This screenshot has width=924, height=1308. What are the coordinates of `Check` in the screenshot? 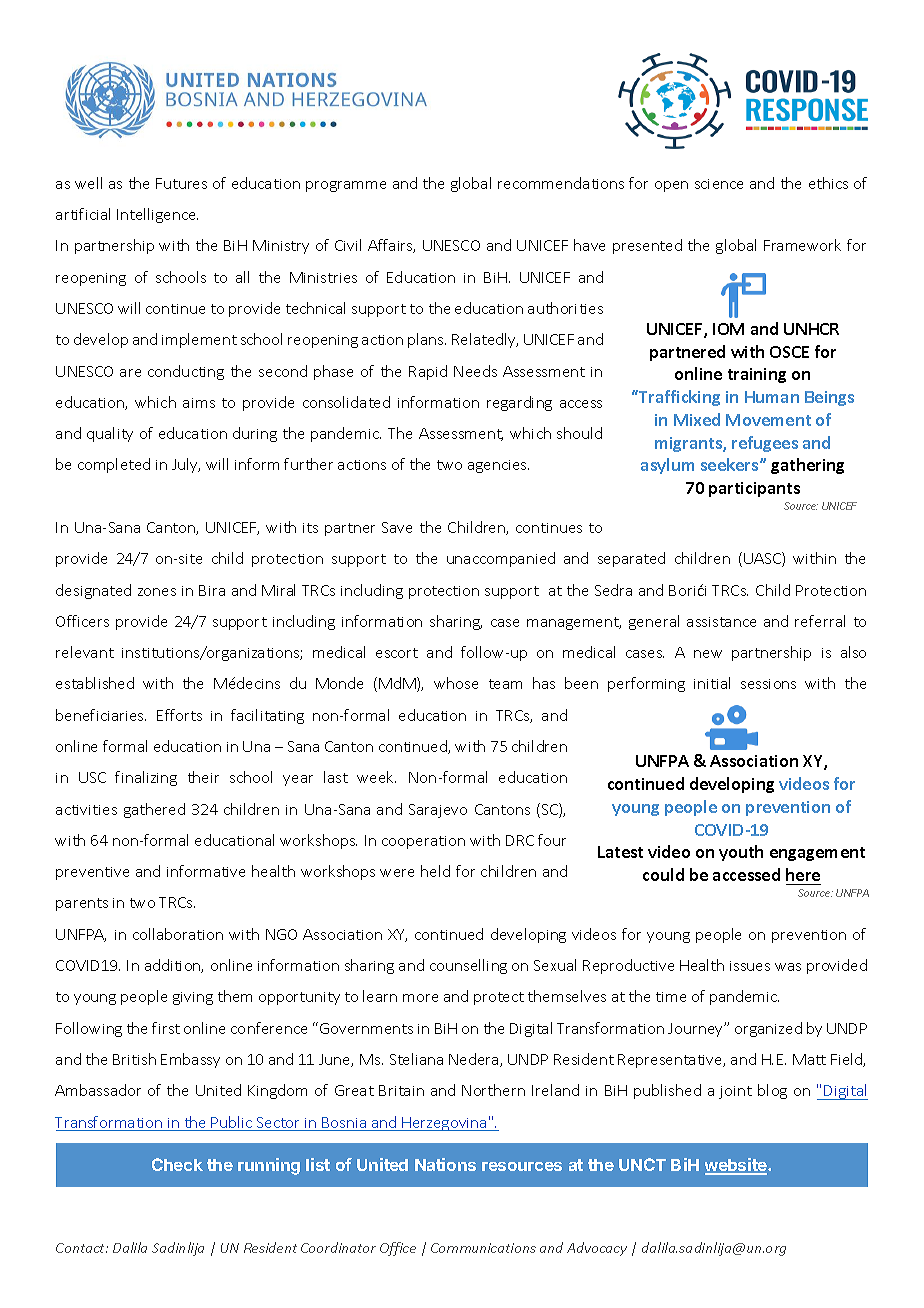 It's located at (177, 1164).
